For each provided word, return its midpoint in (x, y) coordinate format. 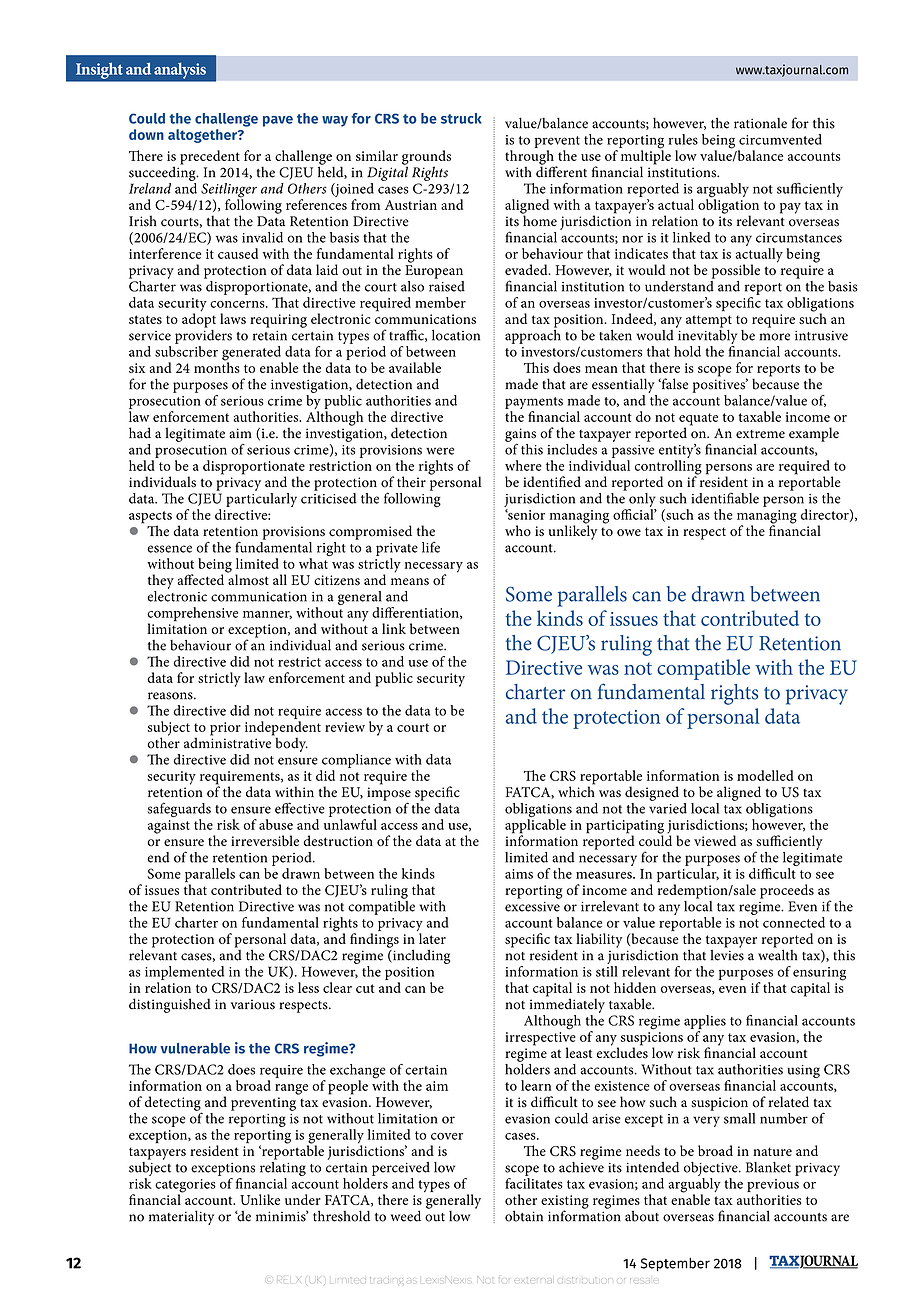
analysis (180, 71)
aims (519, 874)
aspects (150, 518)
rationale (760, 123)
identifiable (725, 498)
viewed (715, 840)
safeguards (179, 811)
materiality (181, 1217)
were (440, 451)
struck (461, 118)
